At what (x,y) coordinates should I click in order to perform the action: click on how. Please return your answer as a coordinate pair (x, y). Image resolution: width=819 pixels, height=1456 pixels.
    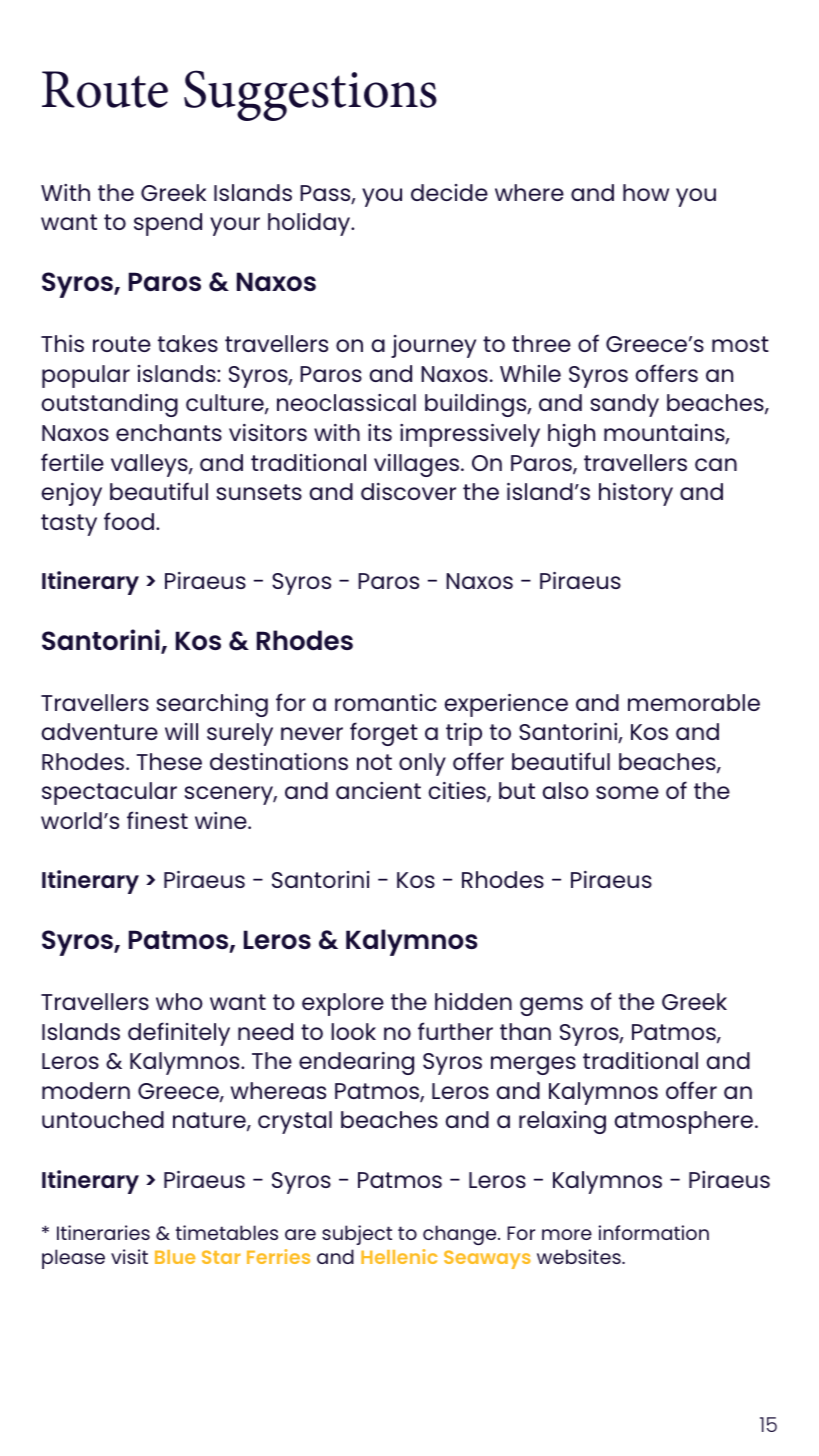
    Looking at the image, I should click on (646, 192).
